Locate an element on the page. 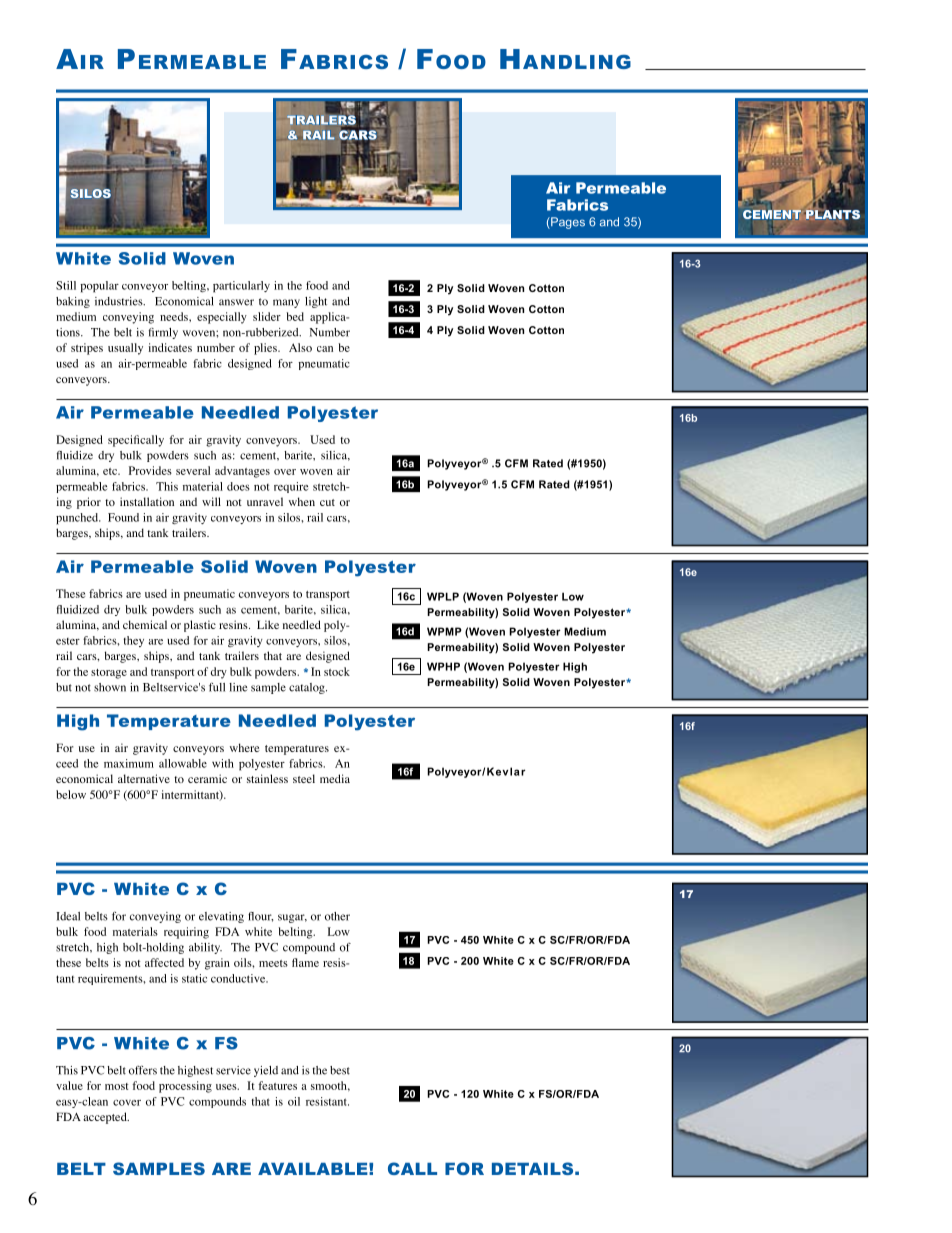 The width and height of the page is (952, 1233). Pages is located at coordinates (567, 223).
